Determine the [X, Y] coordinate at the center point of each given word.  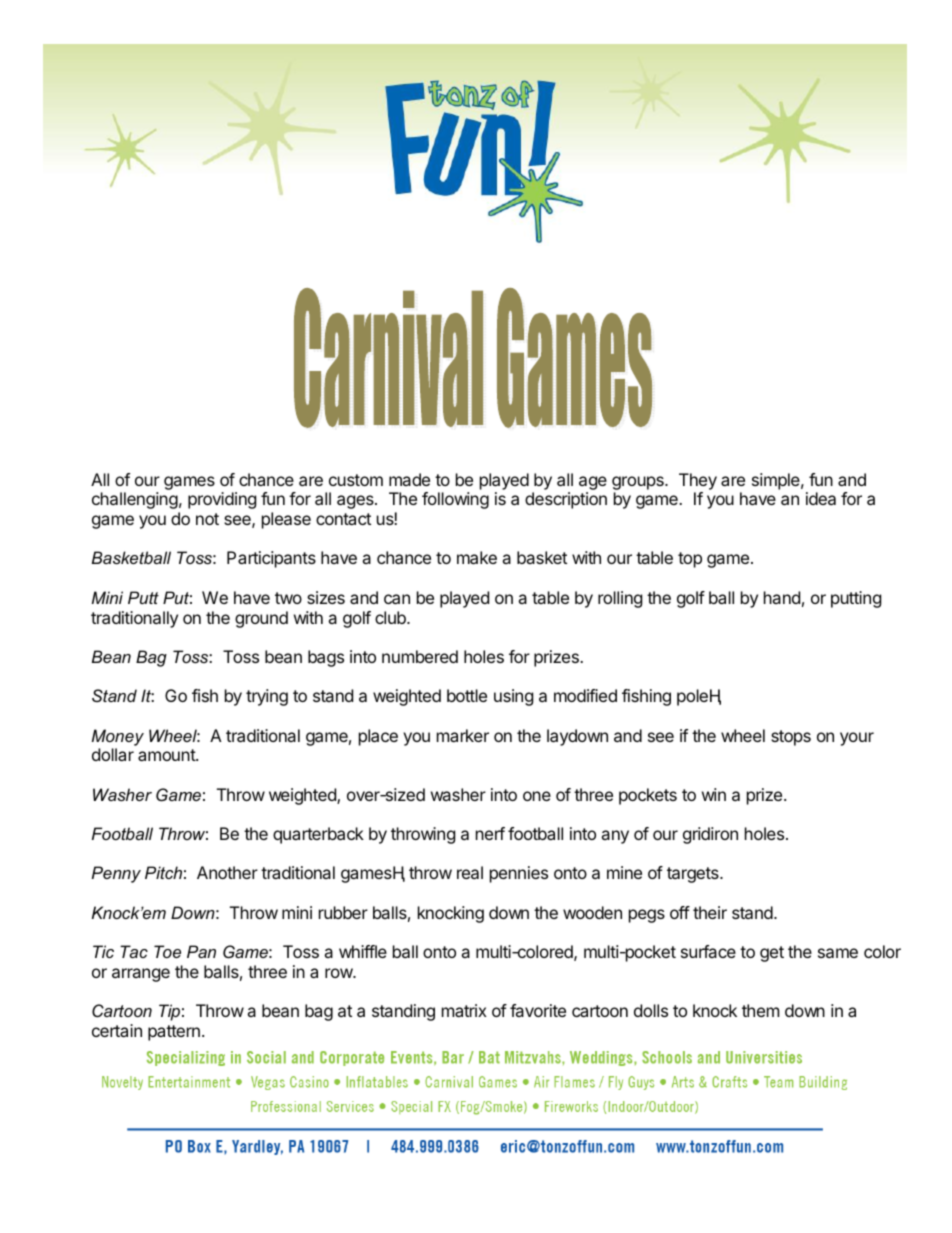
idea [821, 498]
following [455, 500]
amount [167, 755]
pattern [174, 1033]
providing [222, 500]
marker [463, 735]
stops [791, 738]
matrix [464, 1010]
